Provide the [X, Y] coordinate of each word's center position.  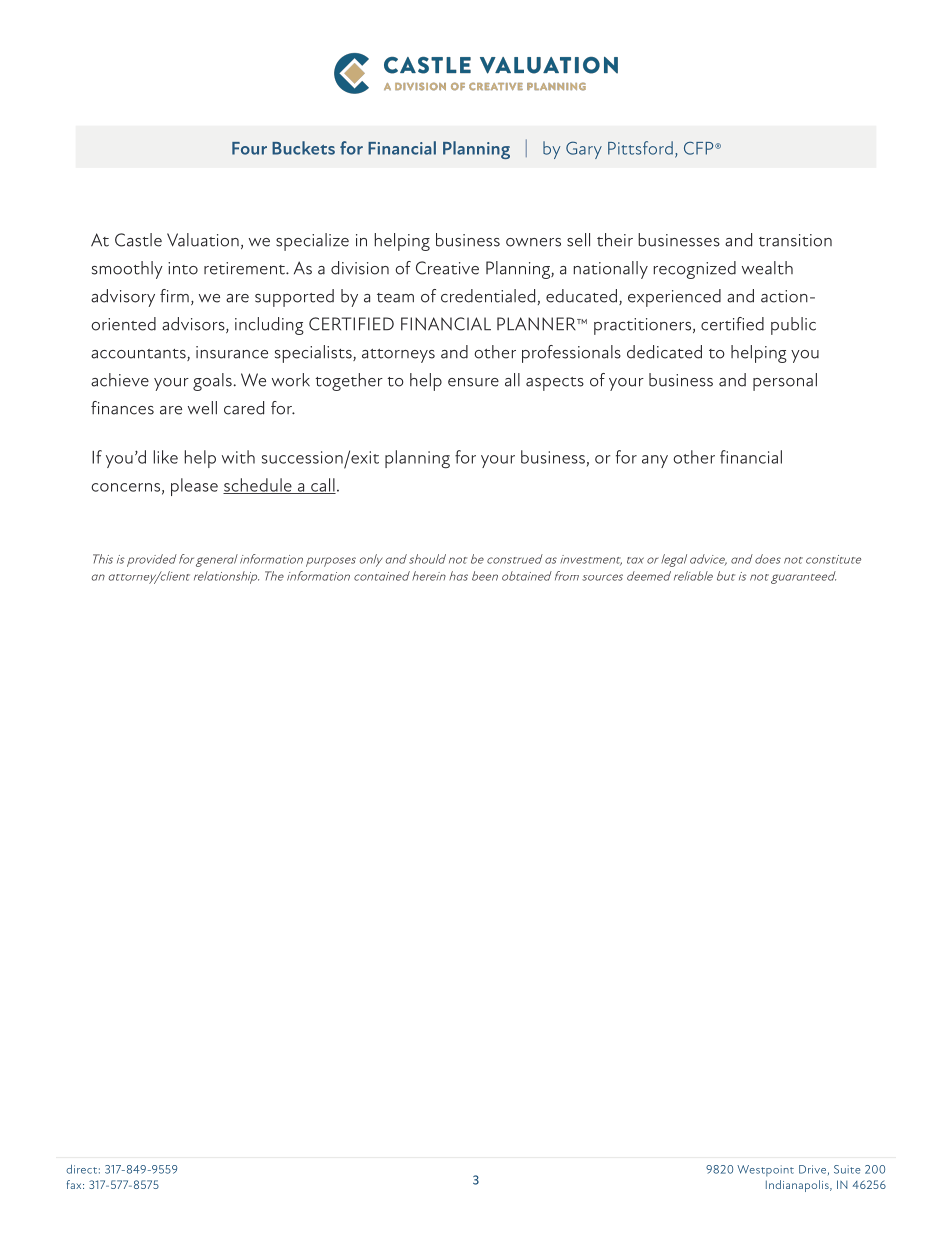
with [238, 457]
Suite [847, 1169]
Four [249, 148]
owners [533, 242]
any [655, 461]
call [322, 486]
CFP [700, 148]
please [194, 487]
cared [244, 408]
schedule [258, 486]
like [166, 457]
